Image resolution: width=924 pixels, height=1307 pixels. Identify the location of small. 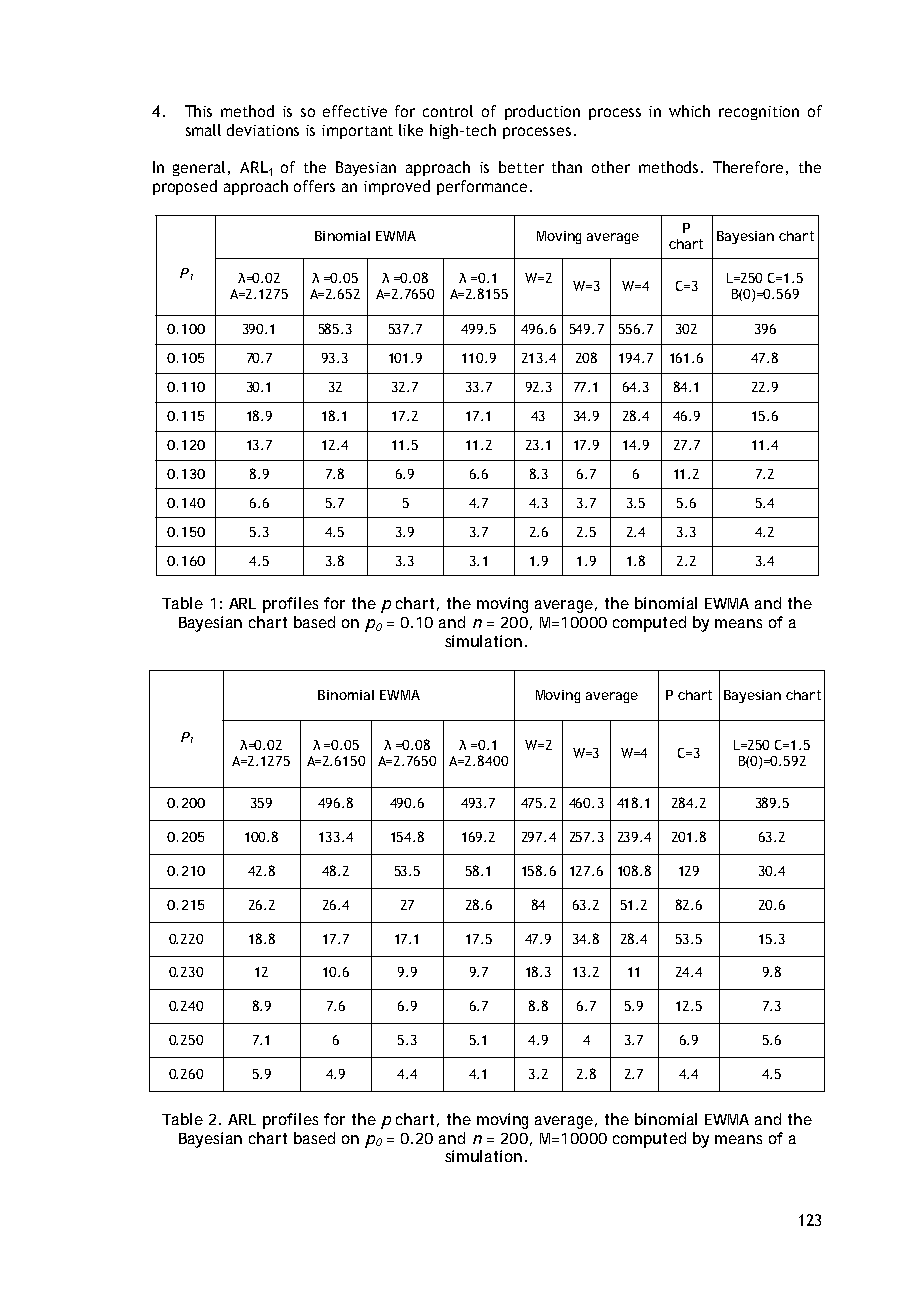
(203, 130).
